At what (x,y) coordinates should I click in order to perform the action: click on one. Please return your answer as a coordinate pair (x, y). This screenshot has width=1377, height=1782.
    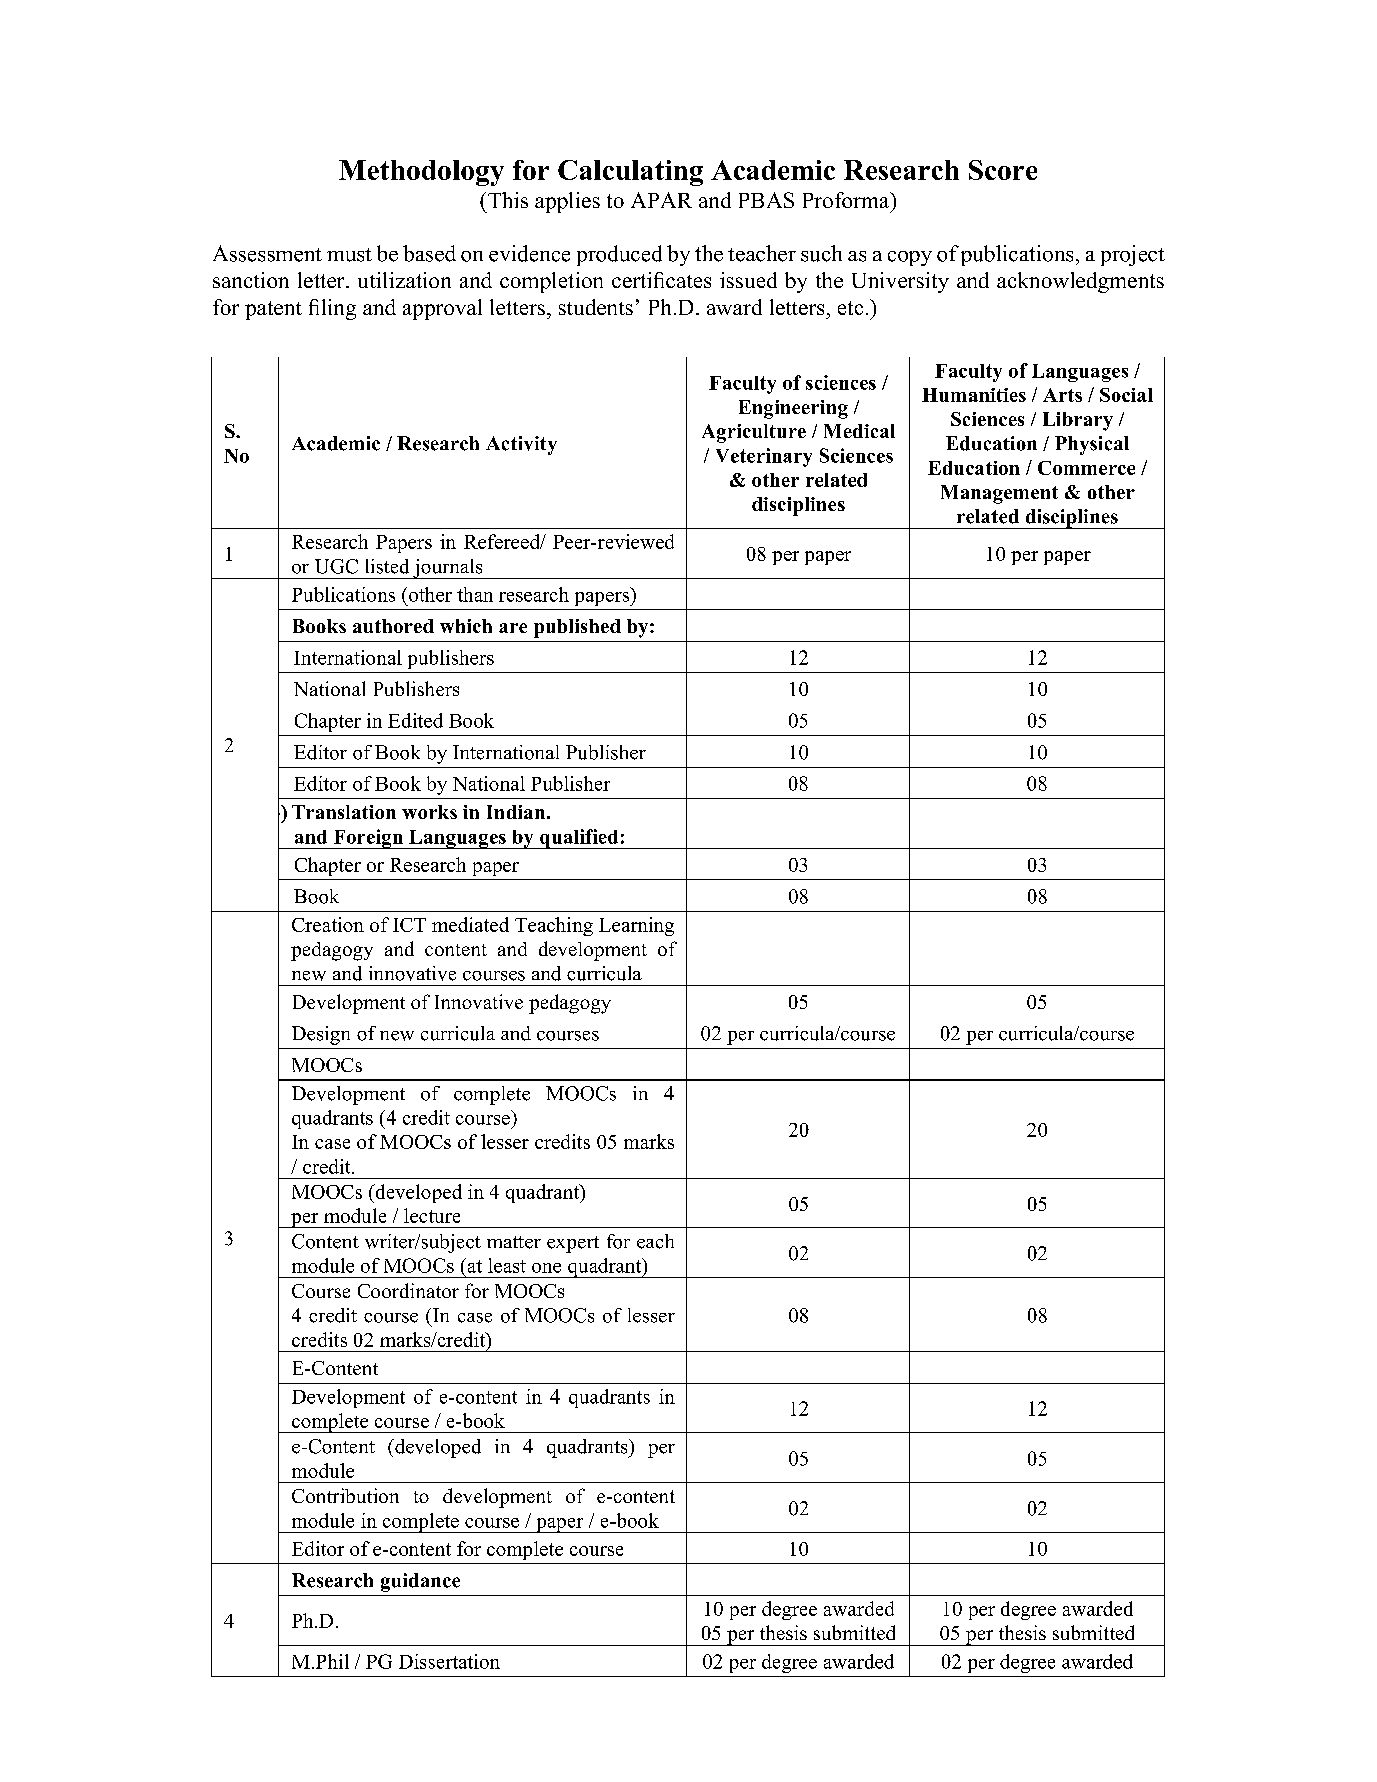
    Looking at the image, I should click on (546, 1268).
